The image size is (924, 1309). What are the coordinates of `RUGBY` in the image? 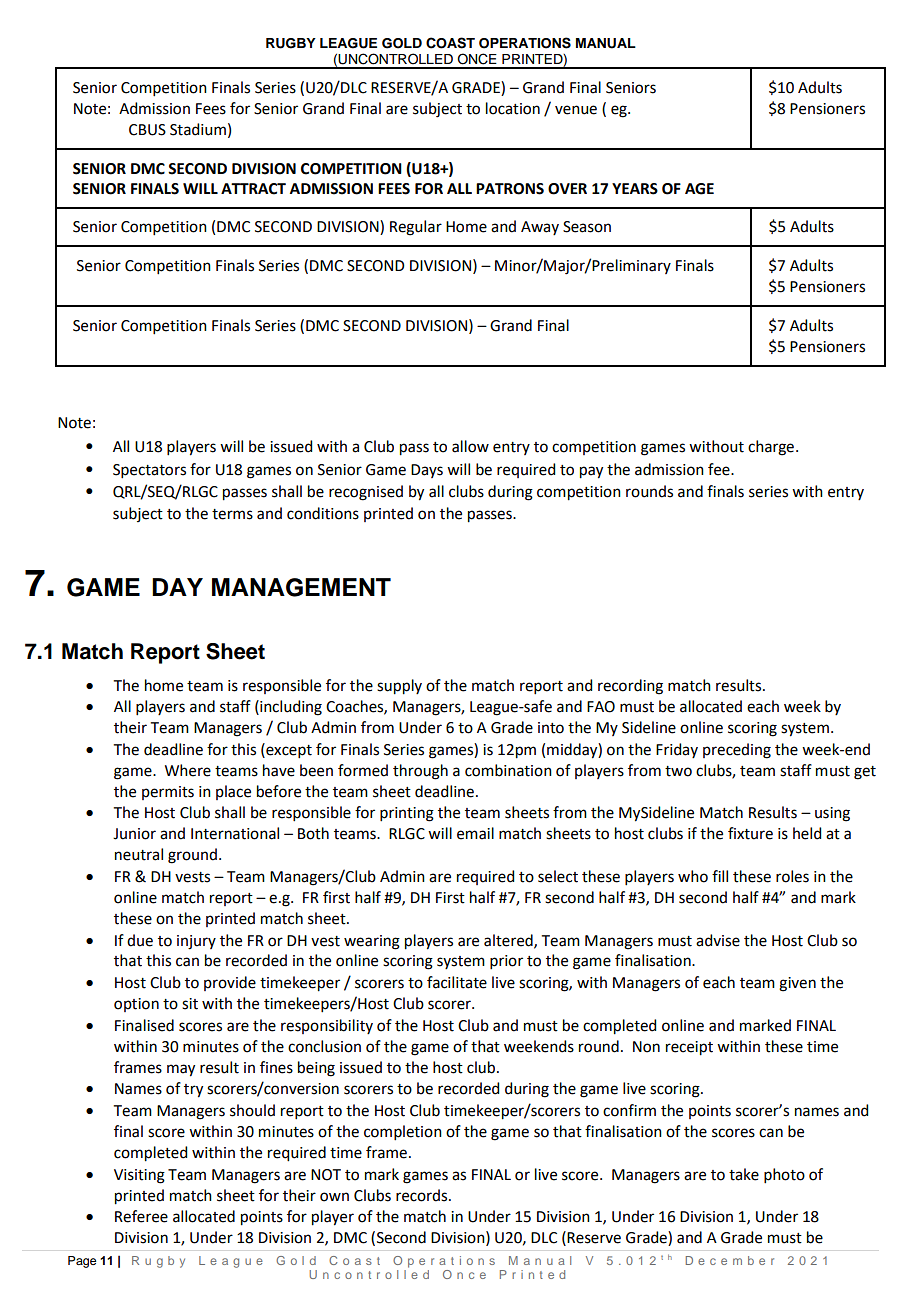 It's located at (291, 43).
